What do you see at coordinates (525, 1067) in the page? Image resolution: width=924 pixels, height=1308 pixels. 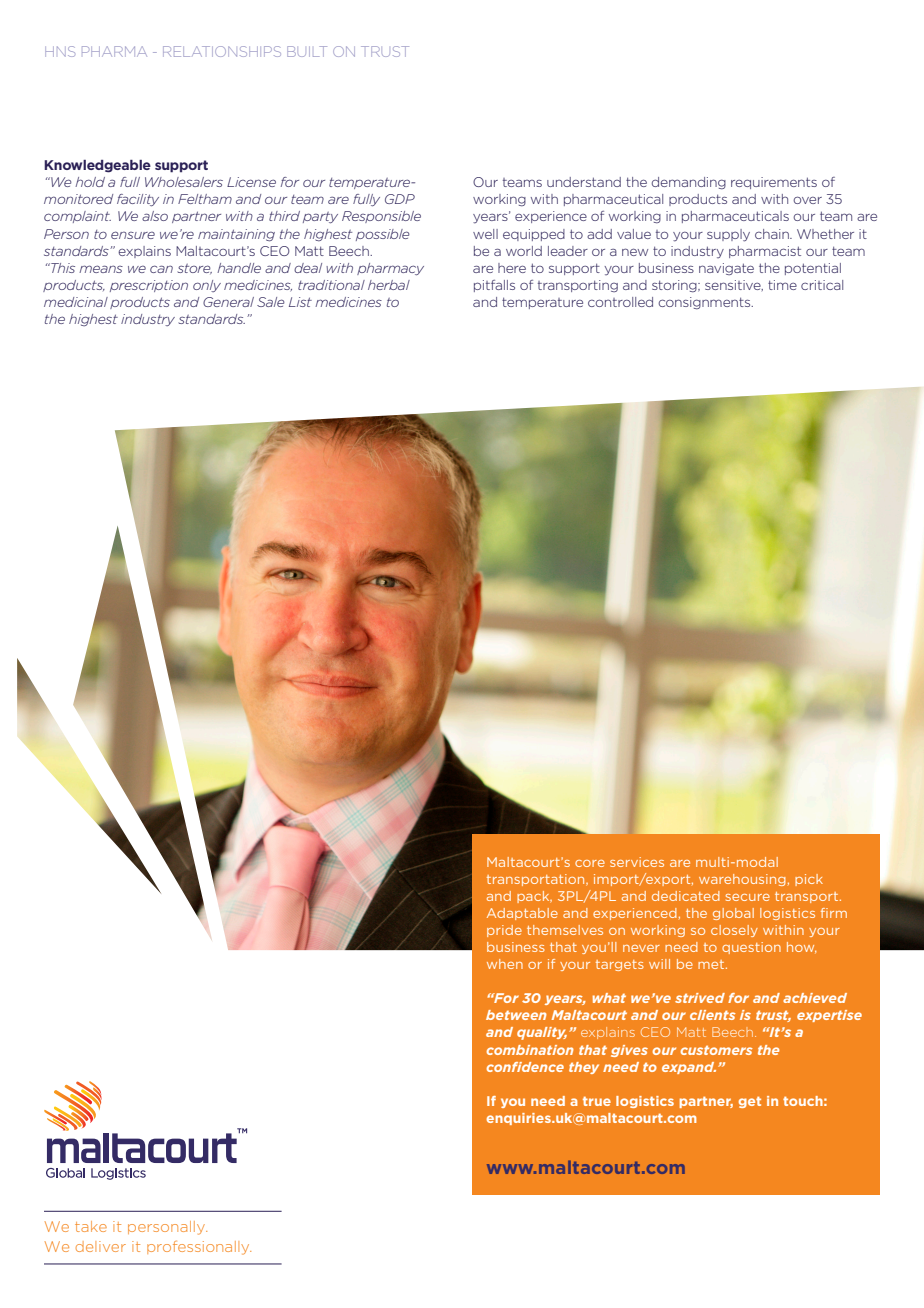 I see `confidence` at bounding box center [525, 1067].
